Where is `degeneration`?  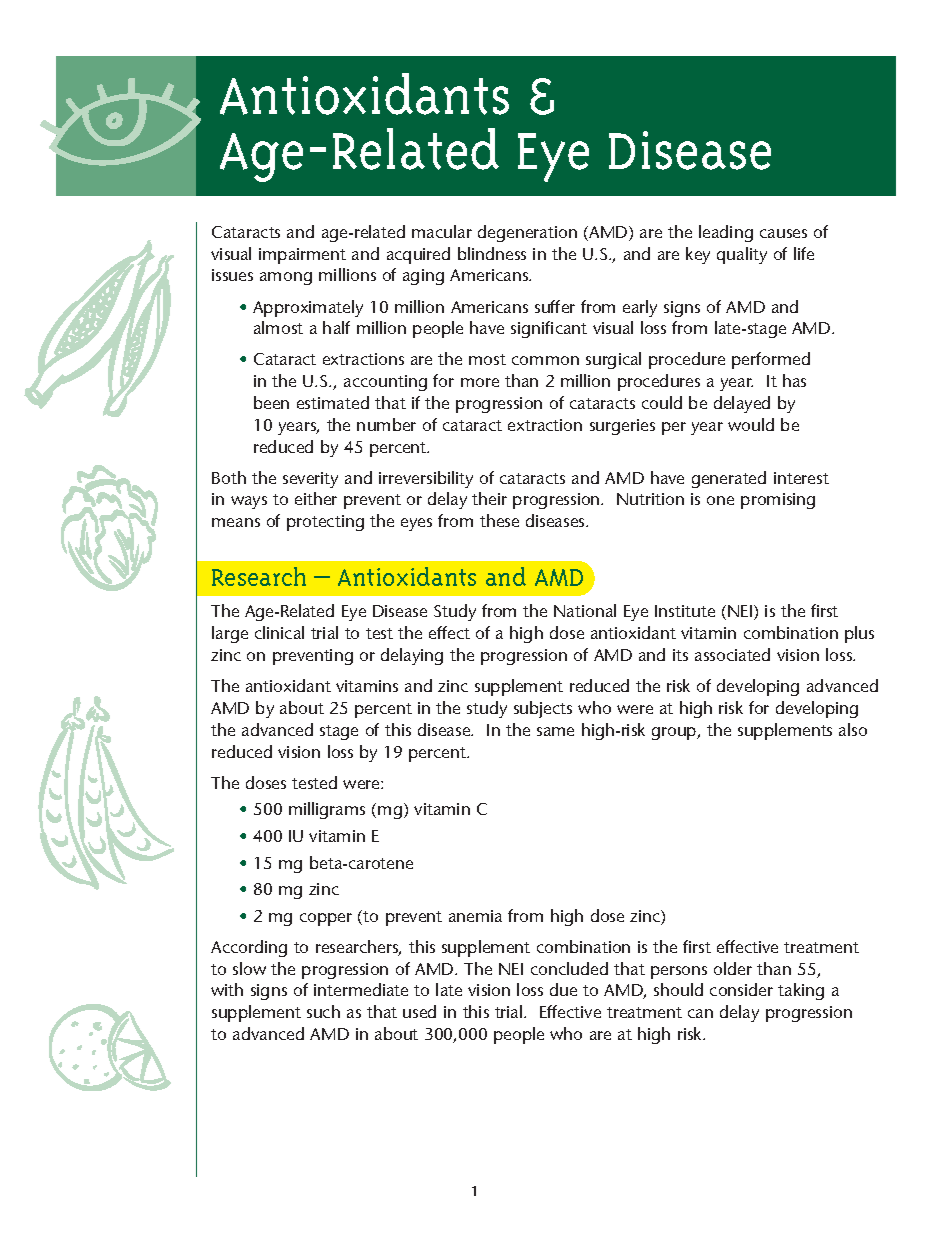
degeneration is located at coordinates (527, 233).
